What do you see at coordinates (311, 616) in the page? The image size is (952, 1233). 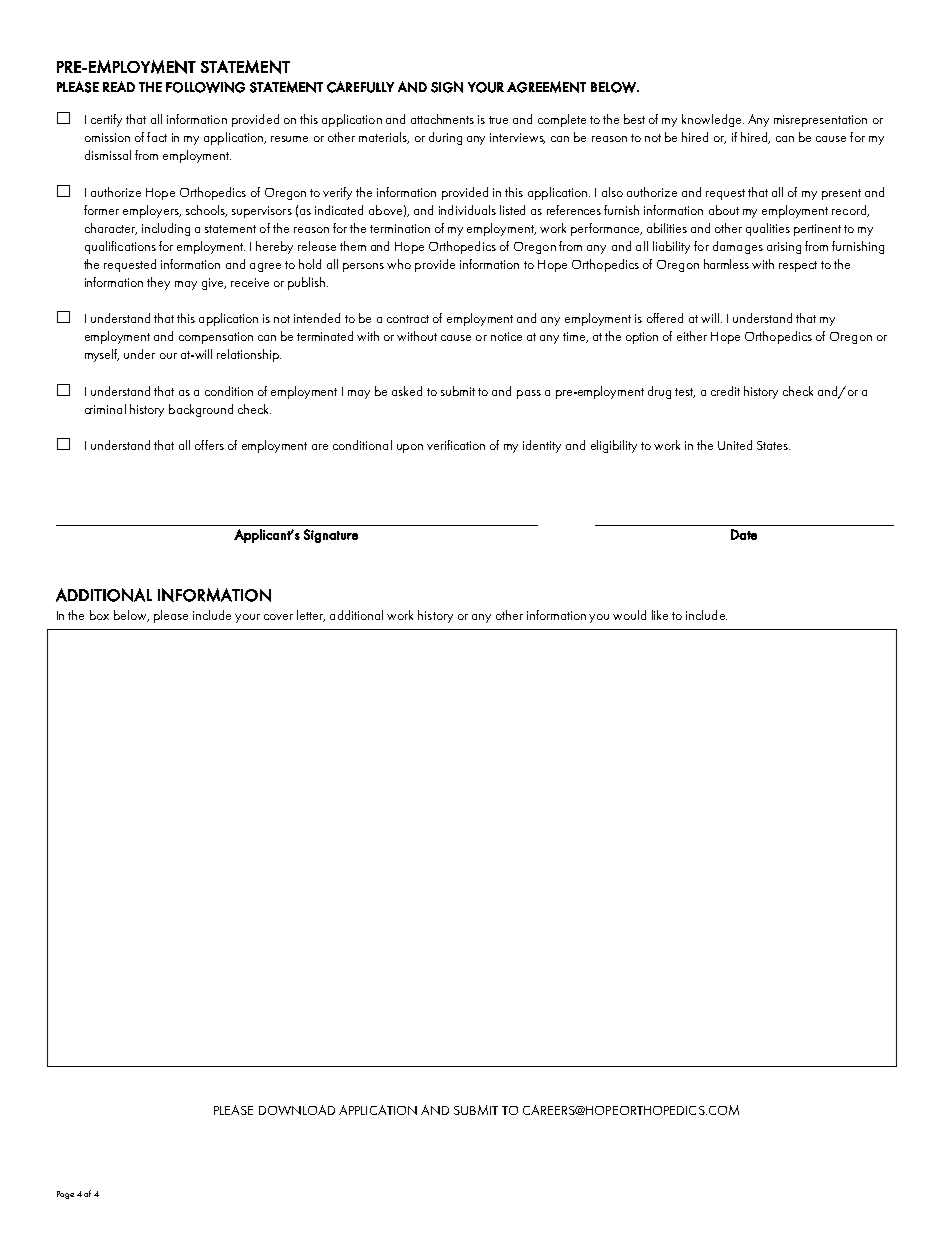 I see `letter` at bounding box center [311, 616].
